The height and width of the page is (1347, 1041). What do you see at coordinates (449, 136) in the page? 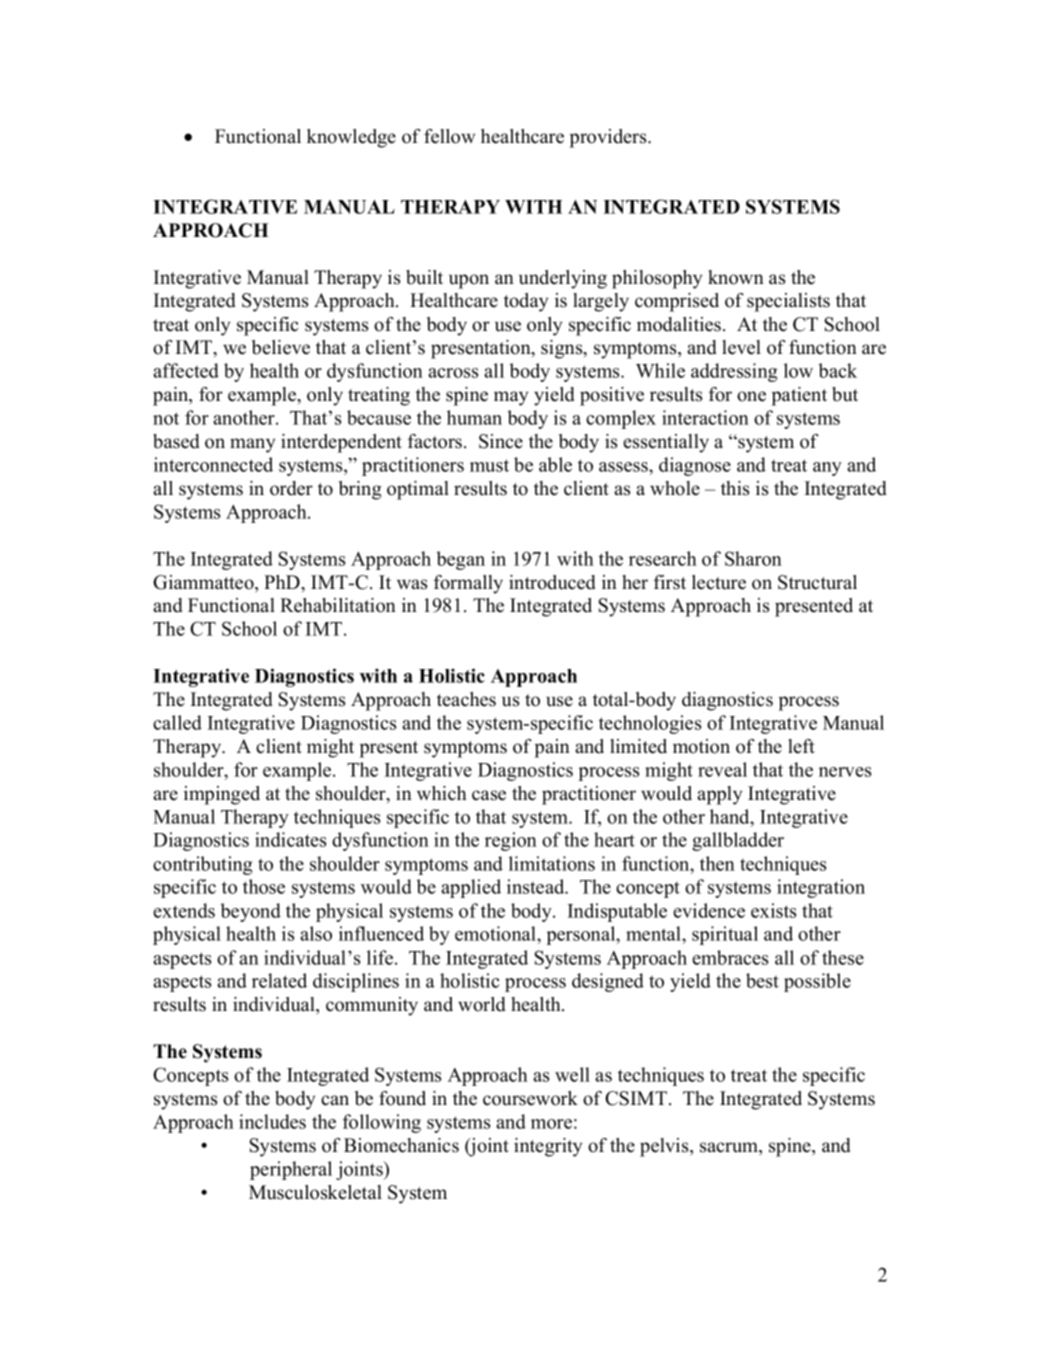
I see `fellow` at bounding box center [449, 136].
